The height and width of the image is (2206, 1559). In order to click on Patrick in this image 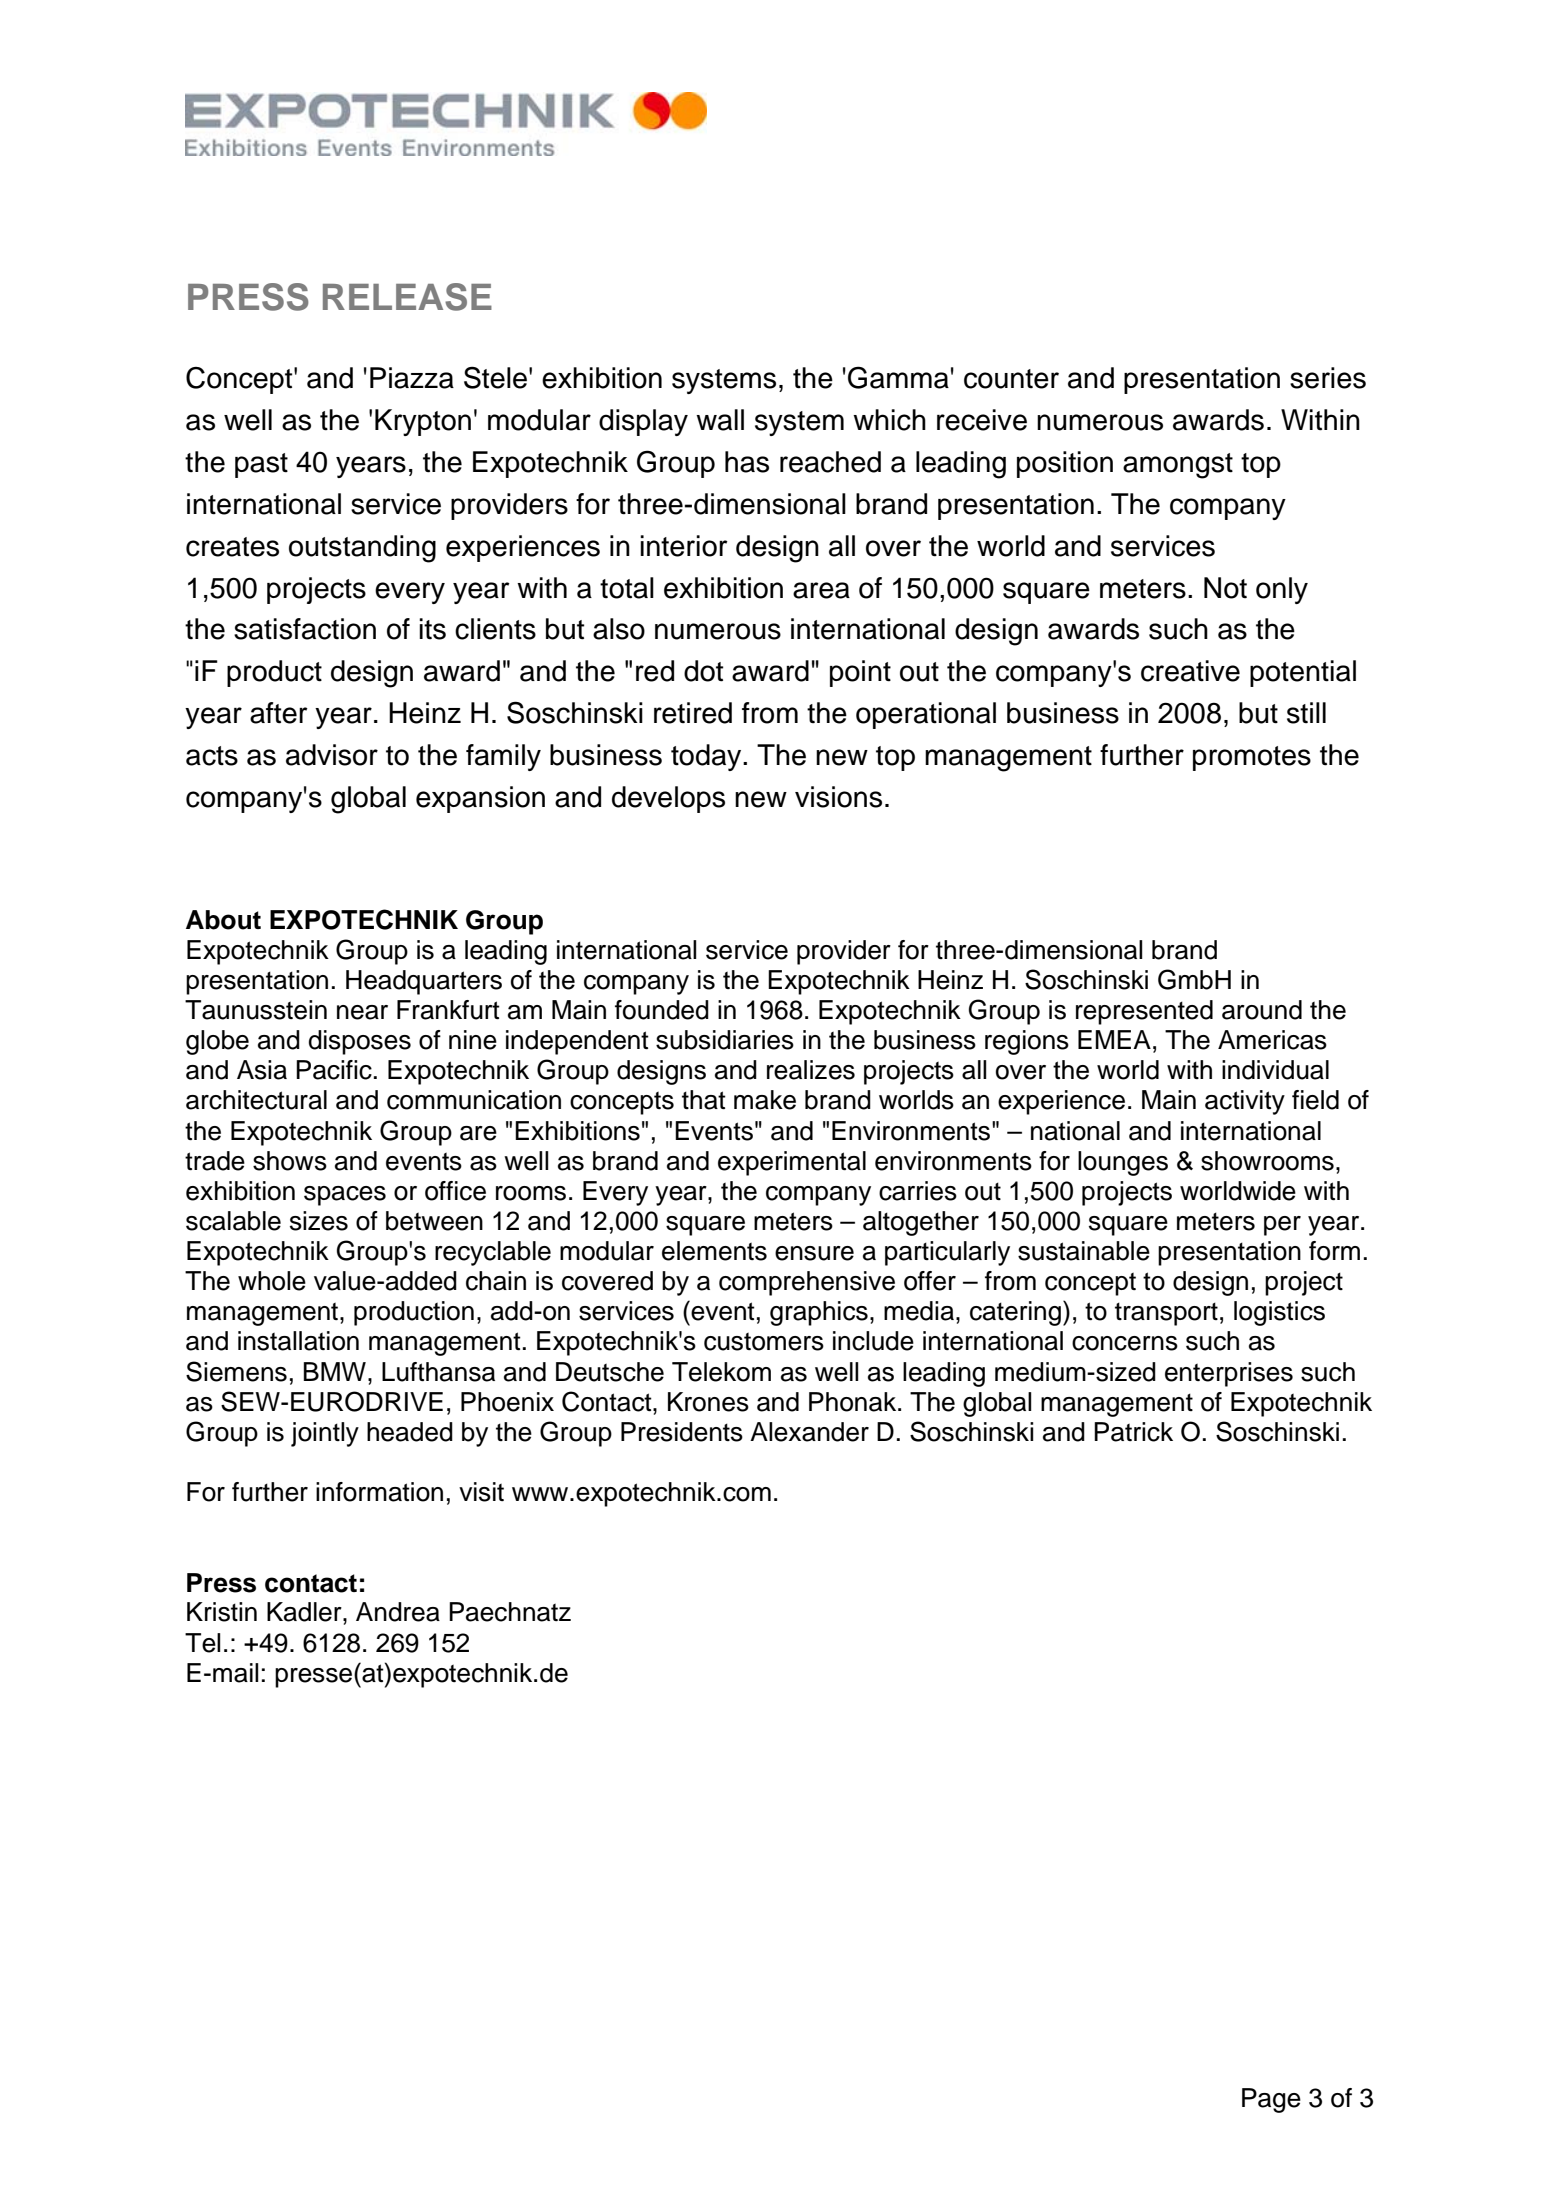, I will do `click(1133, 1432)`.
